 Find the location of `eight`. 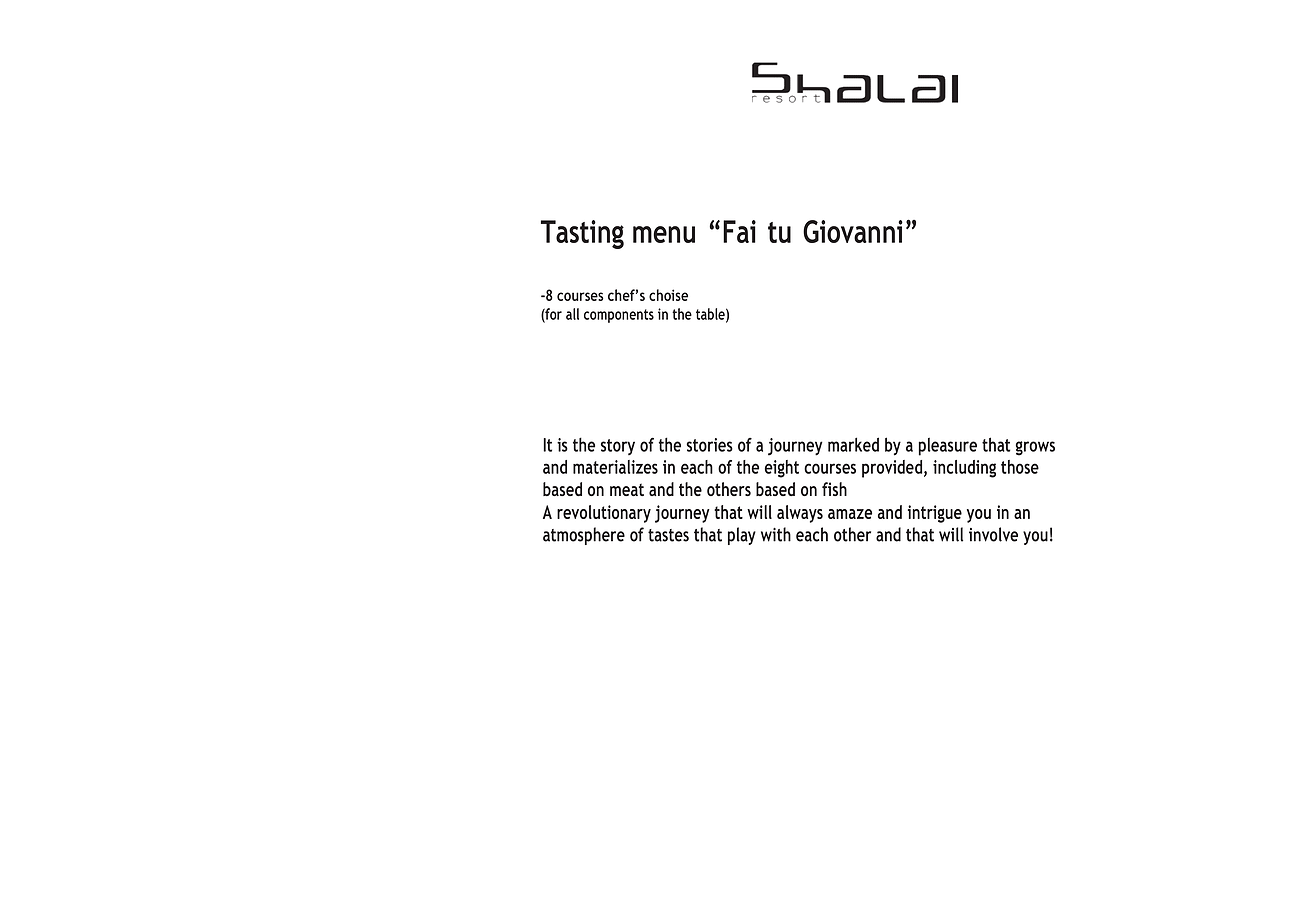

eight is located at coordinates (782, 469).
